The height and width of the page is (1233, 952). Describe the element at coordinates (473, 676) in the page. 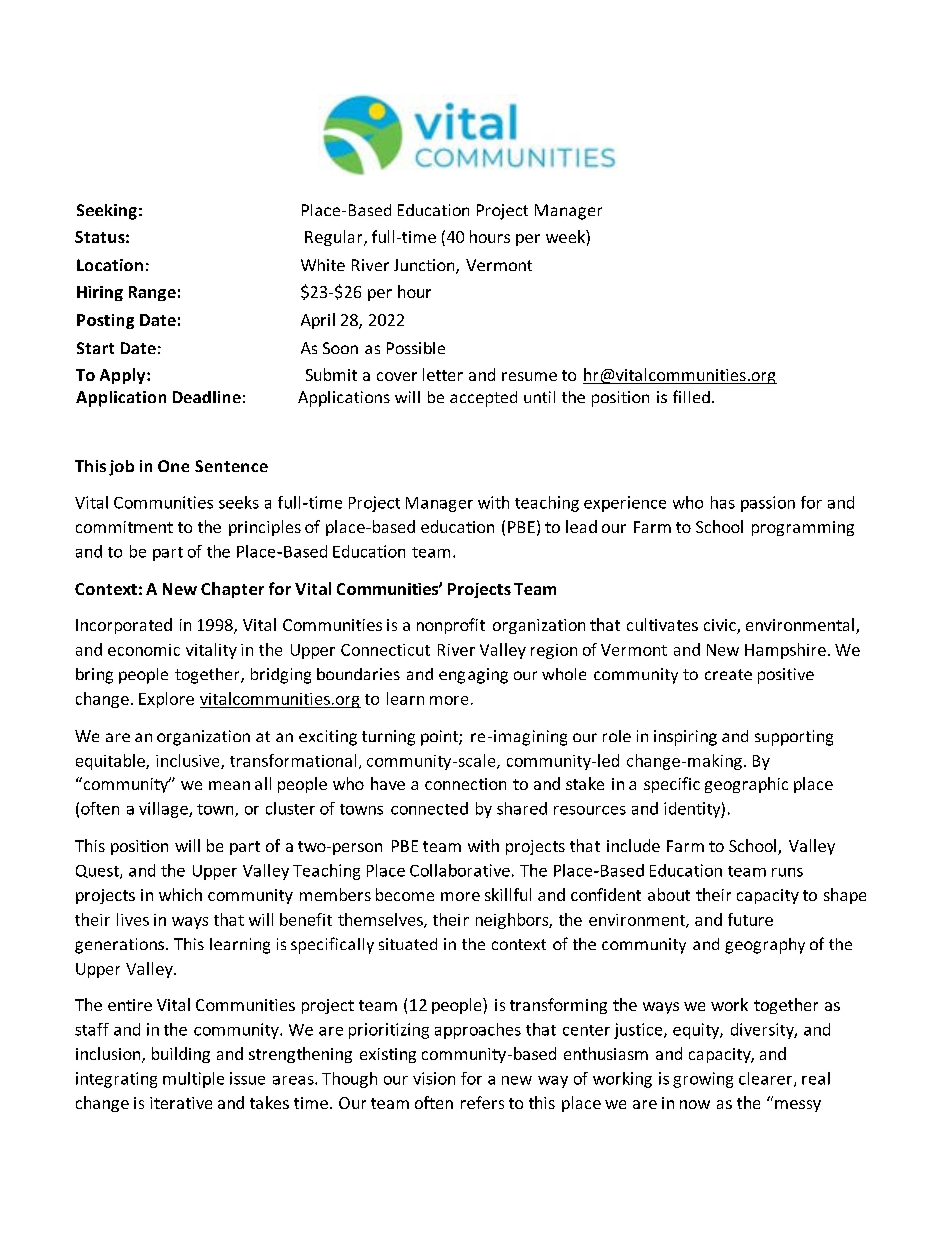

I see `engaging` at that location.
